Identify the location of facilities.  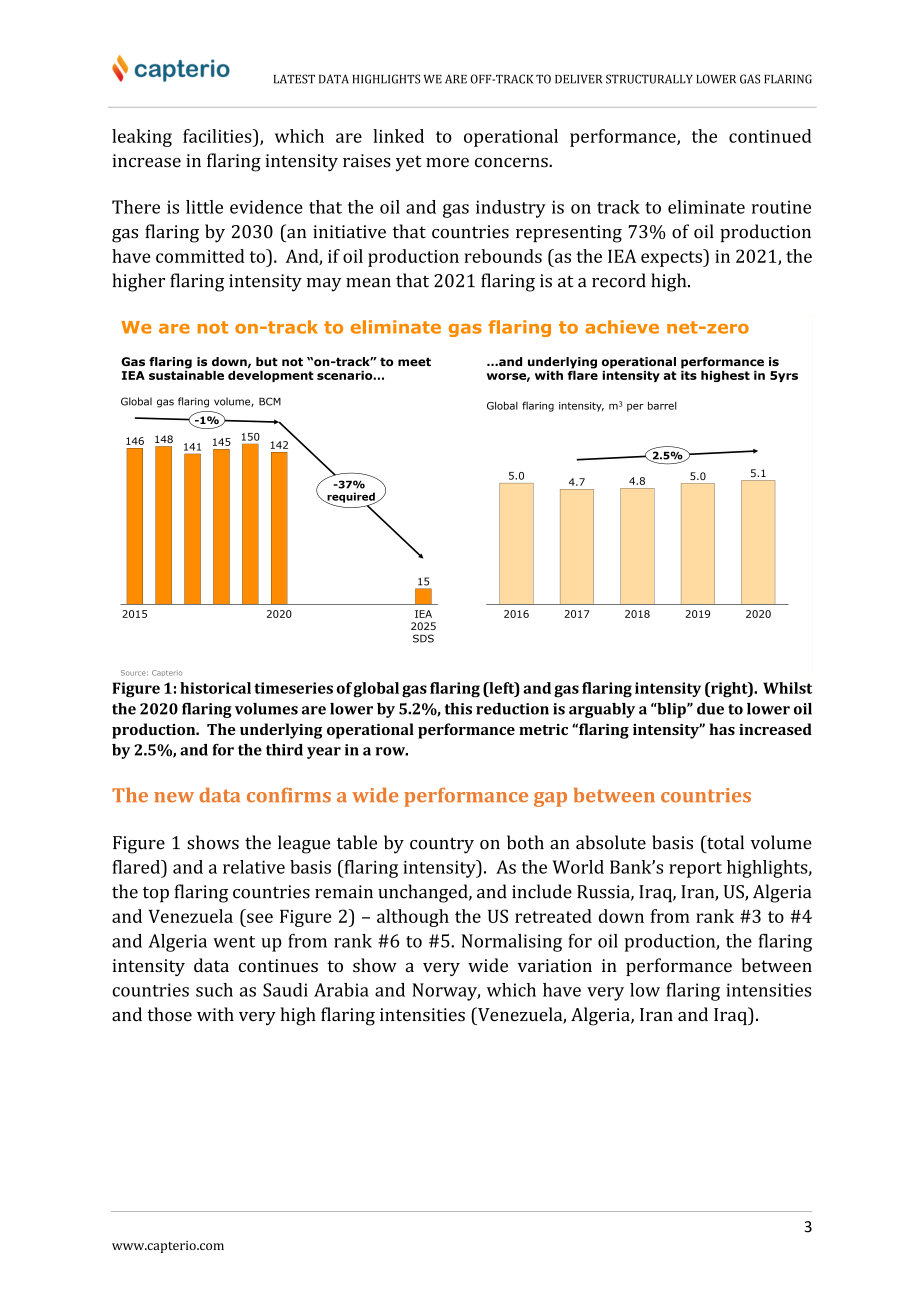
(218, 136).
